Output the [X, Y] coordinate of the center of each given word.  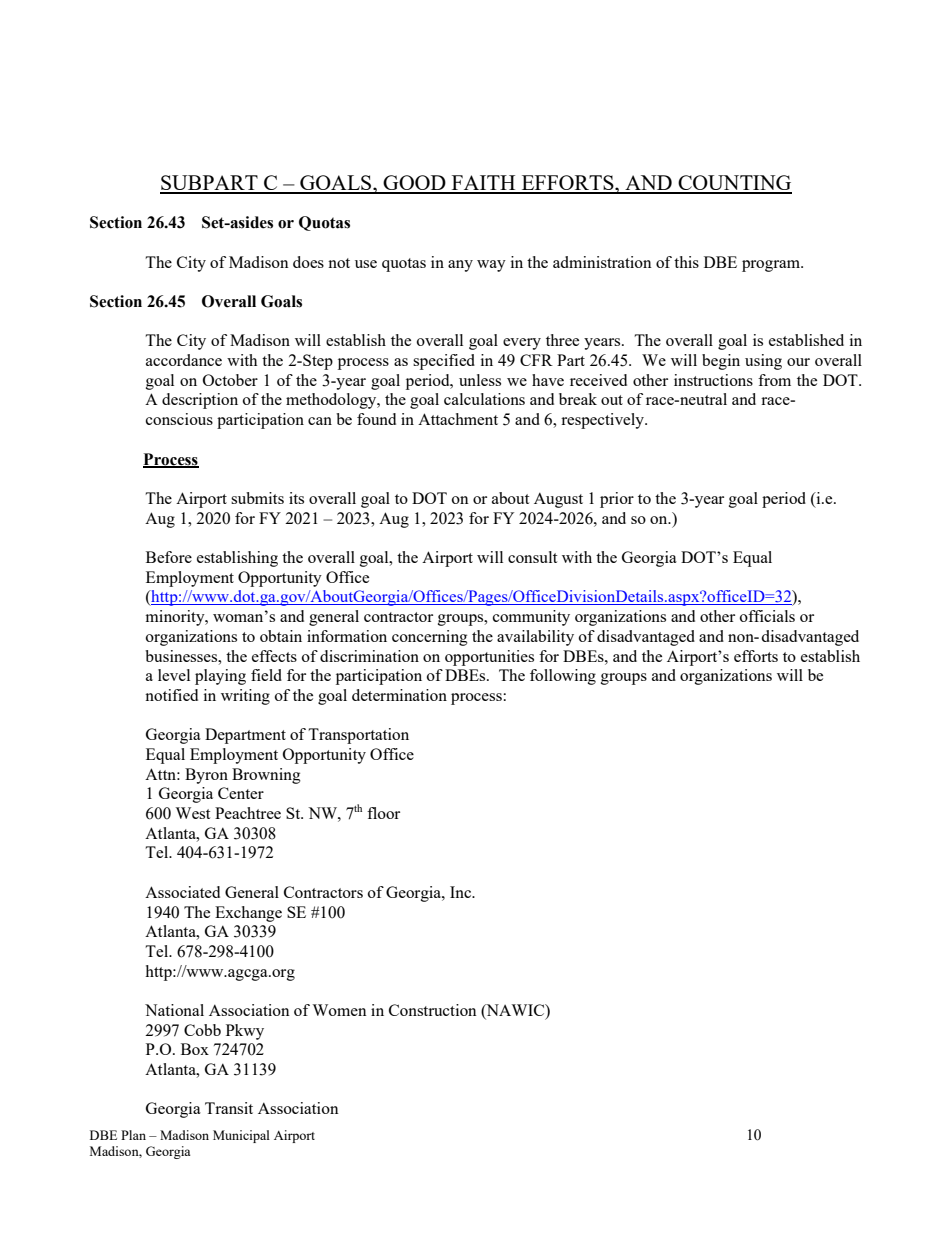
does [308, 262]
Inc [462, 892]
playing [220, 677]
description [200, 401]
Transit [229, 1108]
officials [767, 616]
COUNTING [734, 184]
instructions [713, 380]
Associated [182, 892]
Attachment [458, 419]
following [563, 677]
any [460, 266]
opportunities [489, 658]
